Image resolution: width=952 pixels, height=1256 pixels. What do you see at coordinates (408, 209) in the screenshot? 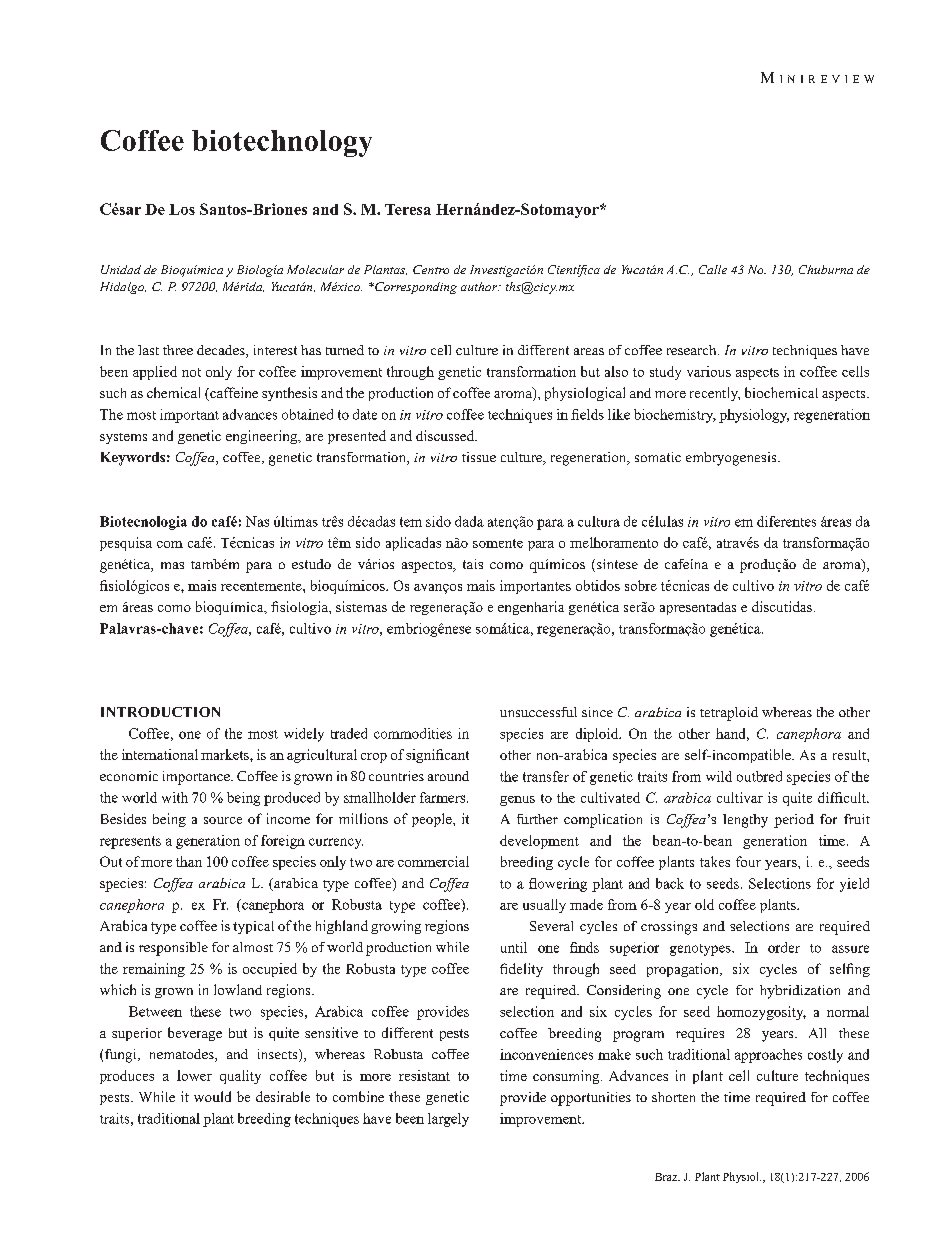
I see `Teresa` at bounding box center [408, 209].
